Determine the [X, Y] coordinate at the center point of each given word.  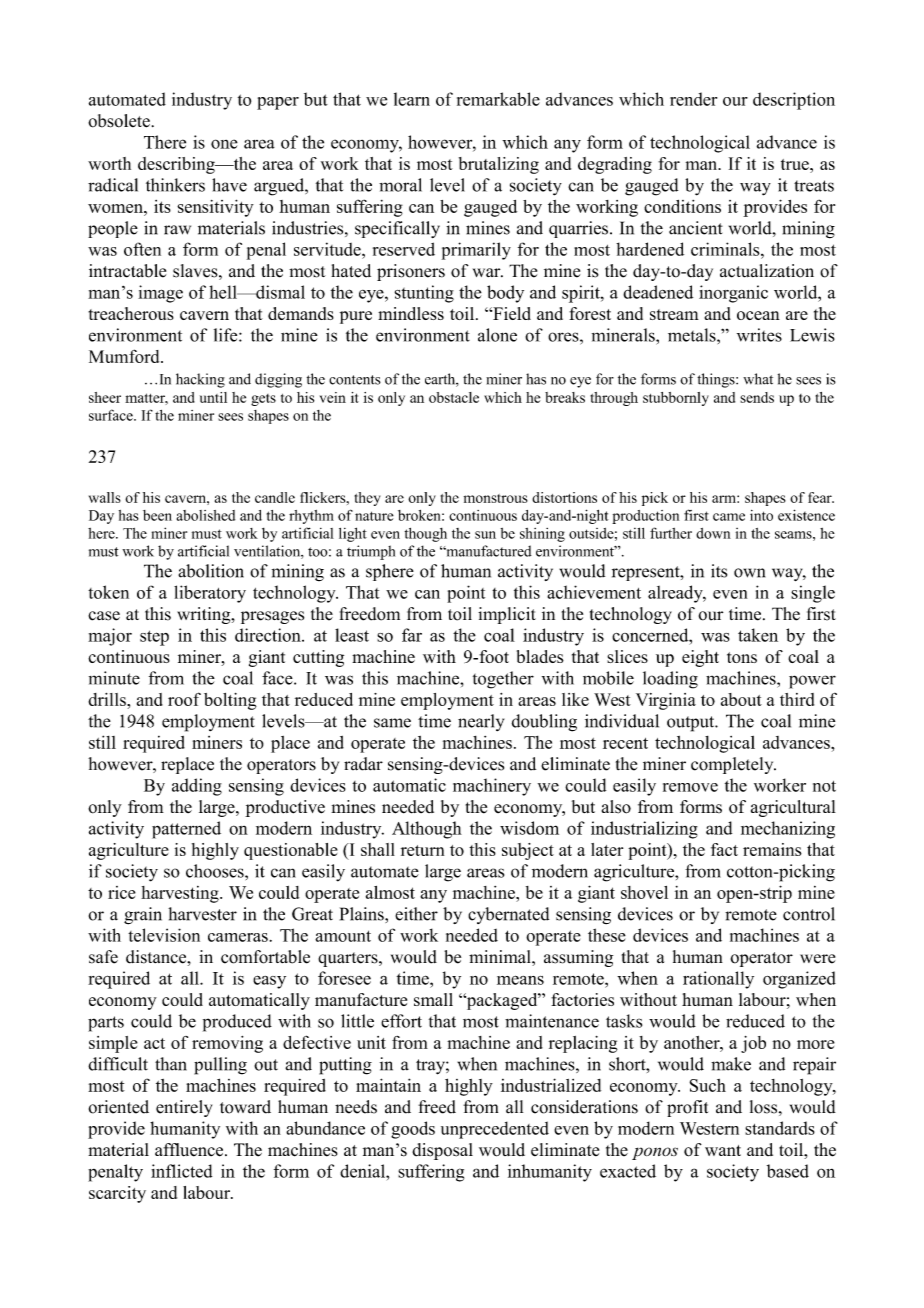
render [693, 99]
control [809, 914]
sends [757, 397]
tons [742, 657]
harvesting [181, 894]
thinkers [175, 185]
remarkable [498, 99]
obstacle [454, 397]
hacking [200, 380]
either [416, 914]
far [412, 635]
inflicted [181, 1171]
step [154, 638]
